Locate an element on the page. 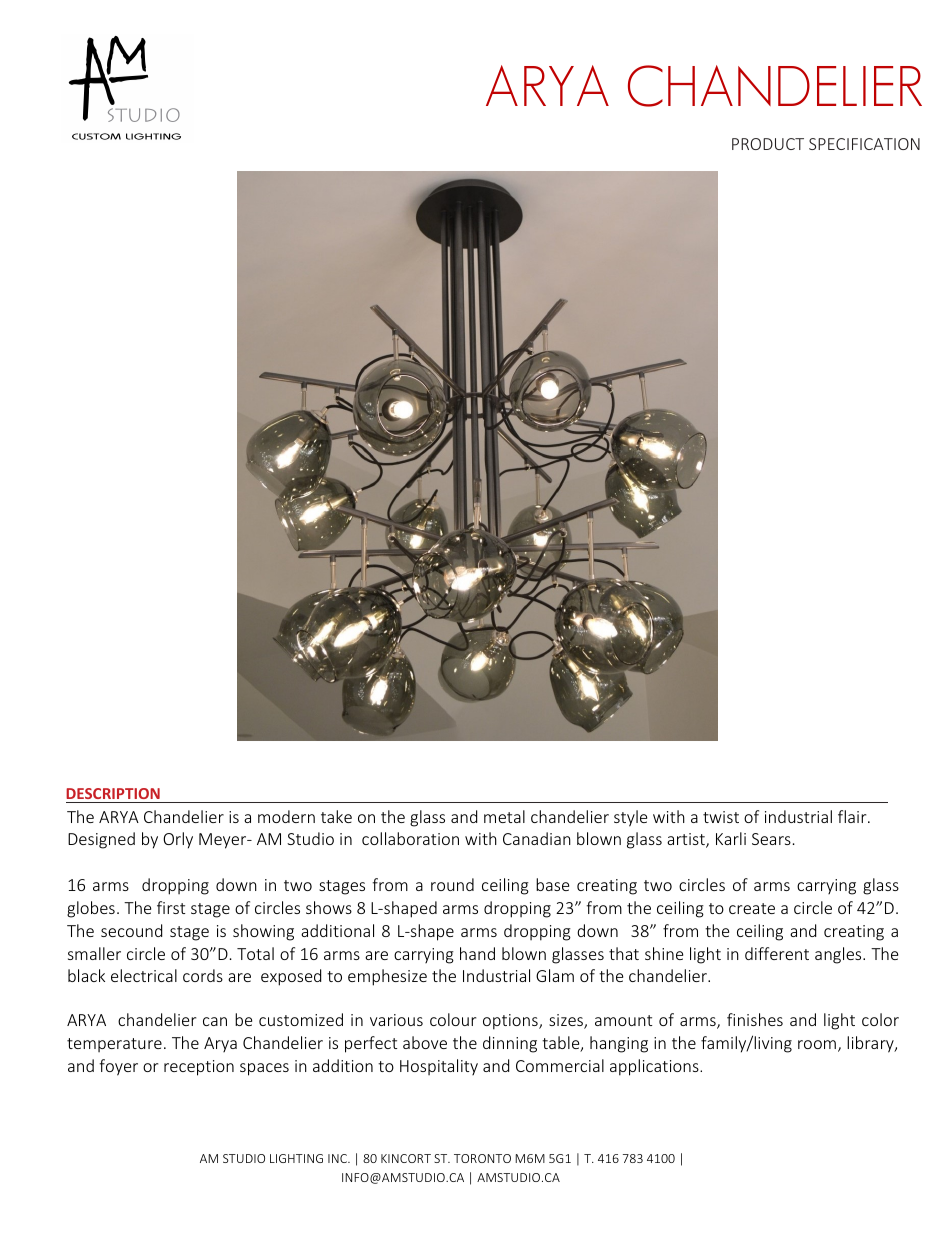 This image has height=1233, width=952. flair is located at coordinates (853, 816).
